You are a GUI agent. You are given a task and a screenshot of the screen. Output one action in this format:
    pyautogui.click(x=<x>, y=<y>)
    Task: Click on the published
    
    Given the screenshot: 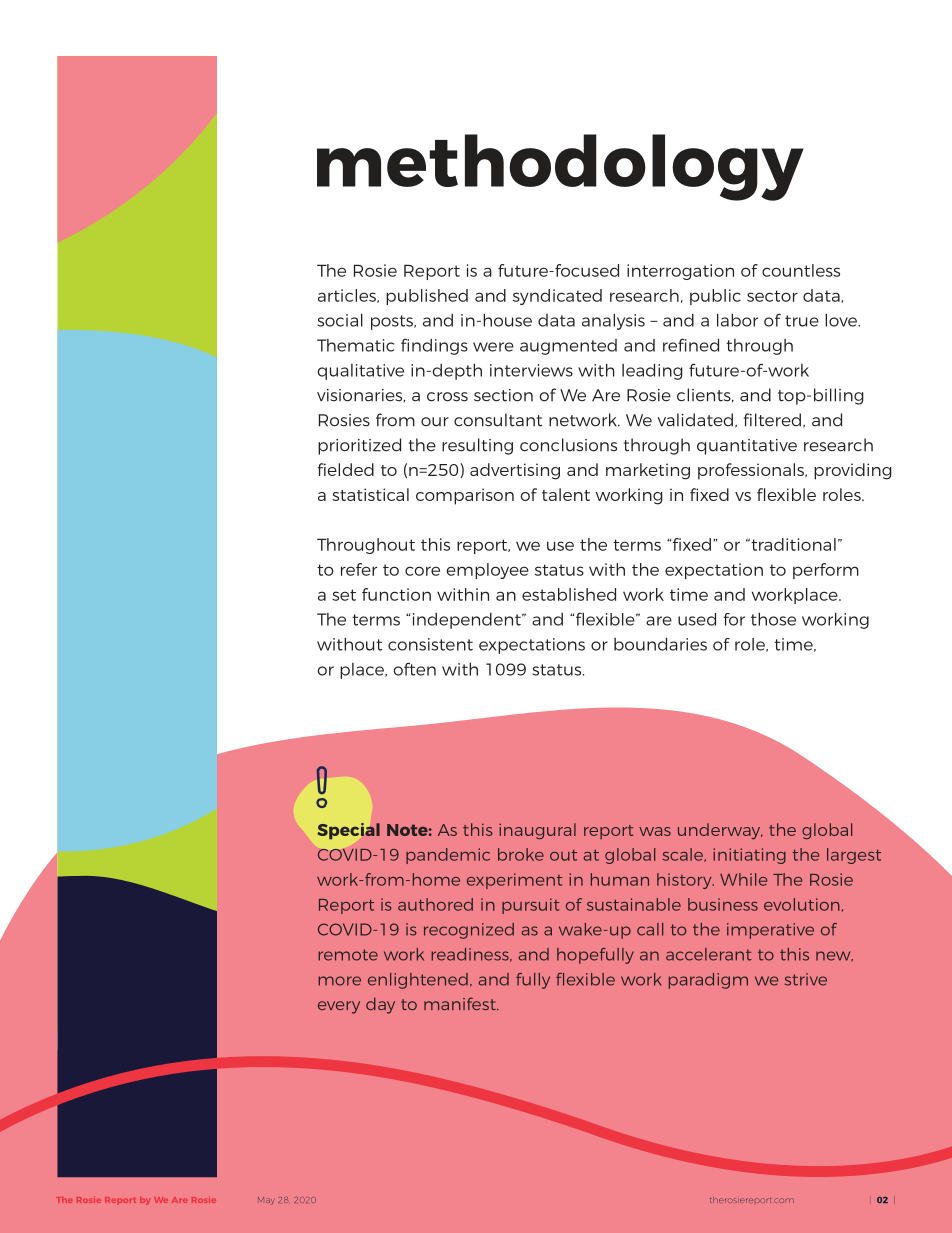 What is the action you would take?
    pyautogui.click(x=427, y=297)
